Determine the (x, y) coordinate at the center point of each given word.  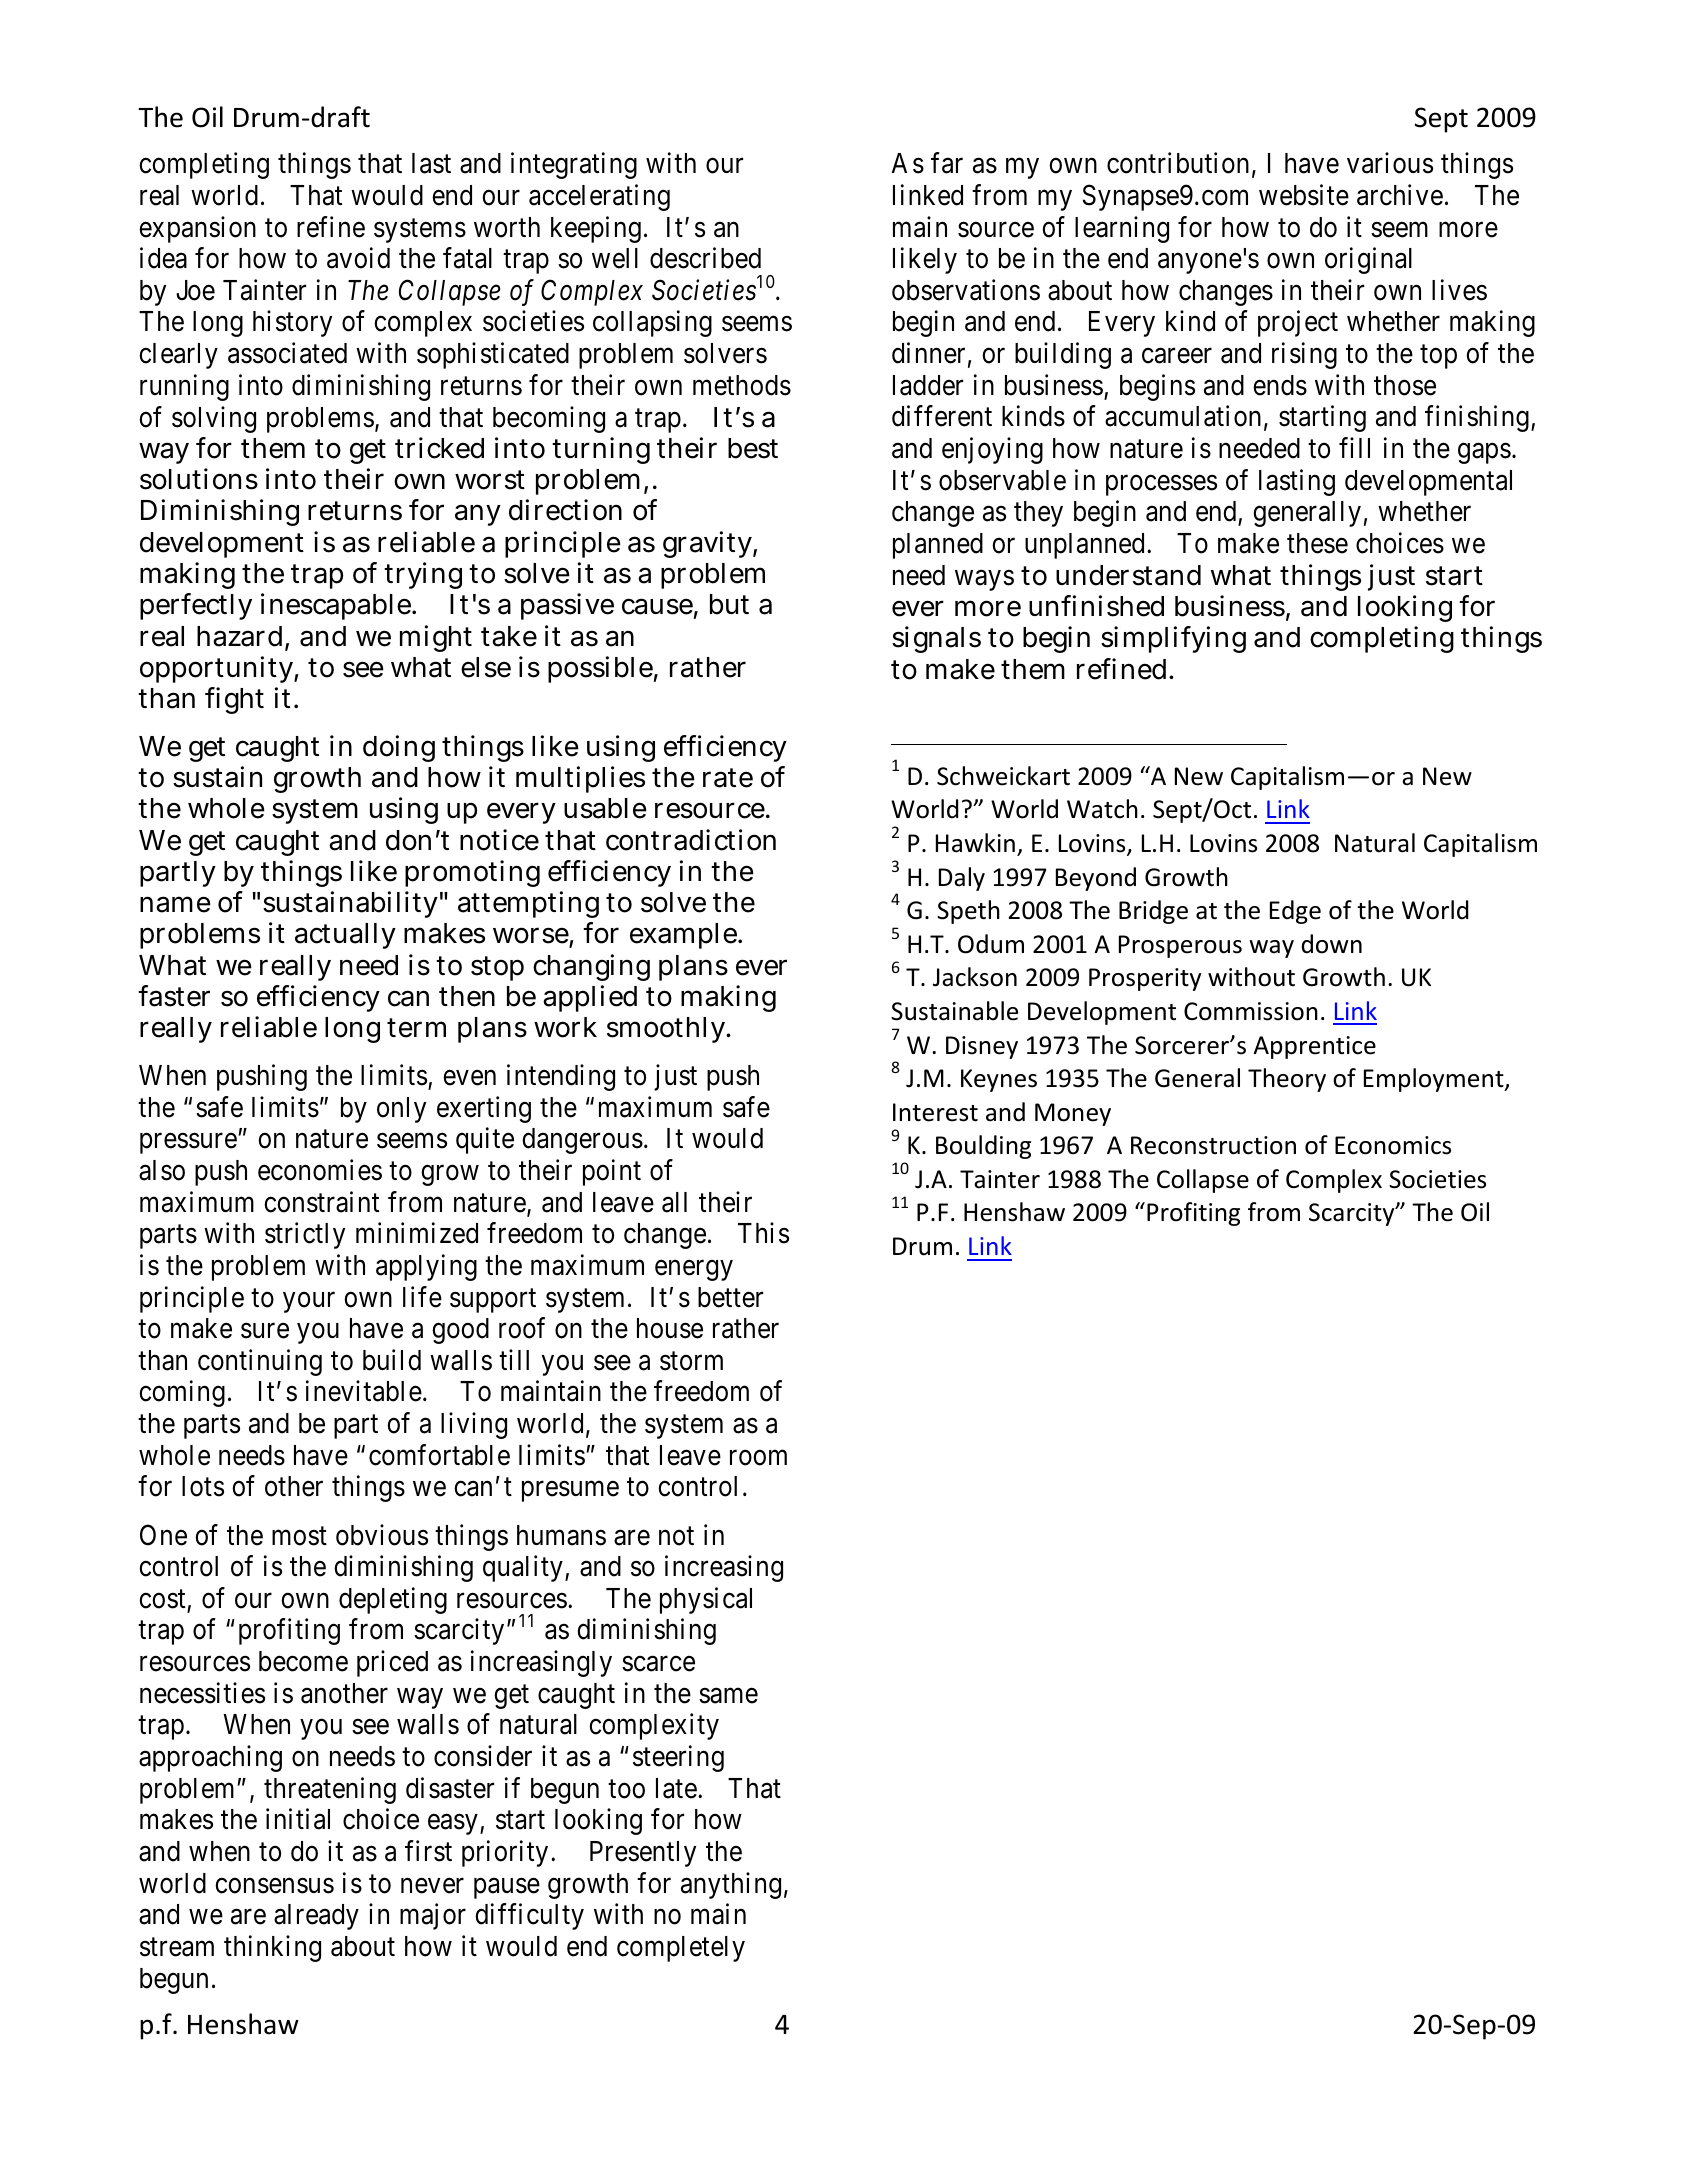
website (1304, 195)
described (705, 258)
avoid (358, 258)
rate (728, 778)
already (316, 1917)
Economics (1393, 1145)
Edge (1295, 912)
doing (399, 748)
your (309, 1302)
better (730, 1297)
